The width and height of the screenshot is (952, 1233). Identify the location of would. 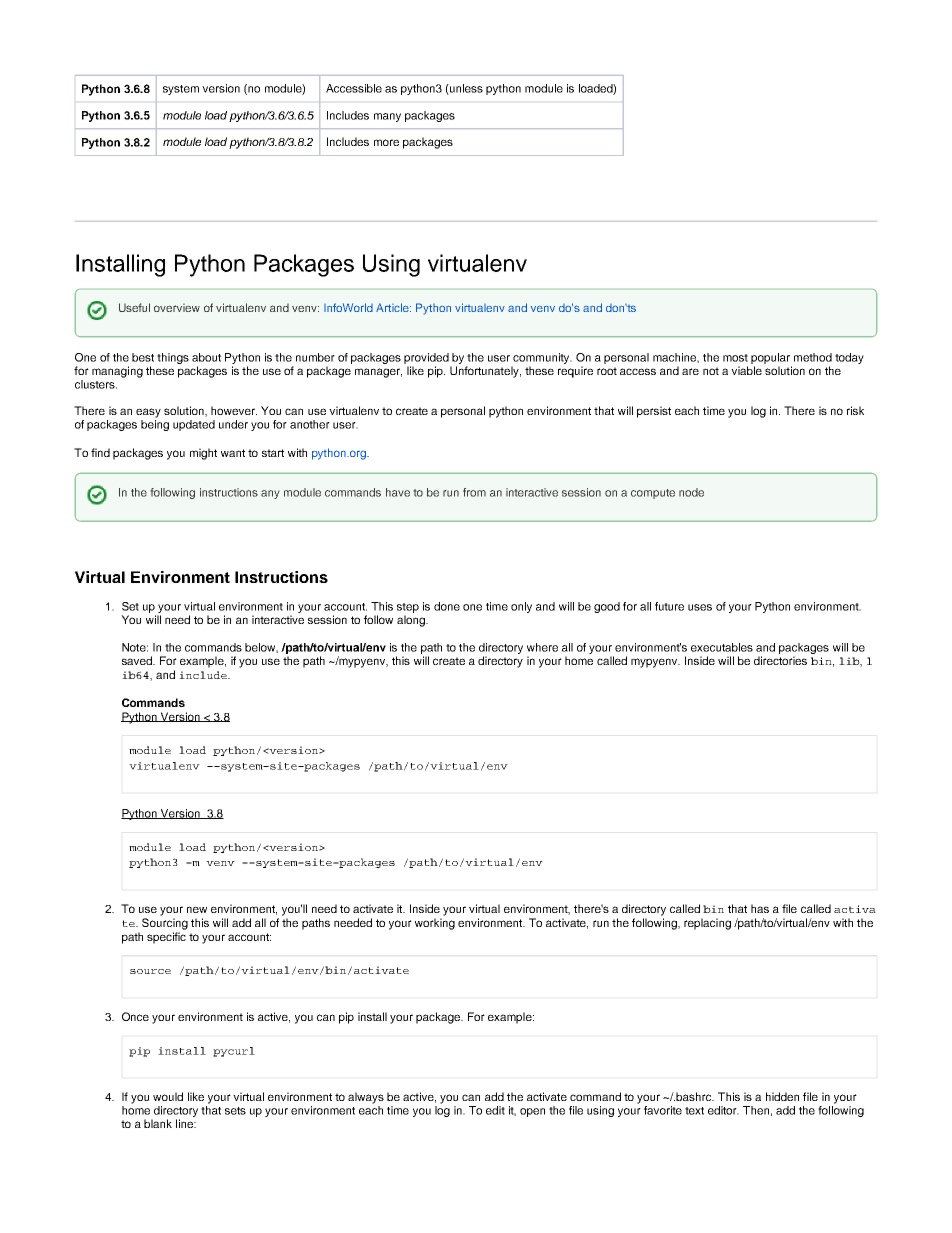
(168, 1096).
